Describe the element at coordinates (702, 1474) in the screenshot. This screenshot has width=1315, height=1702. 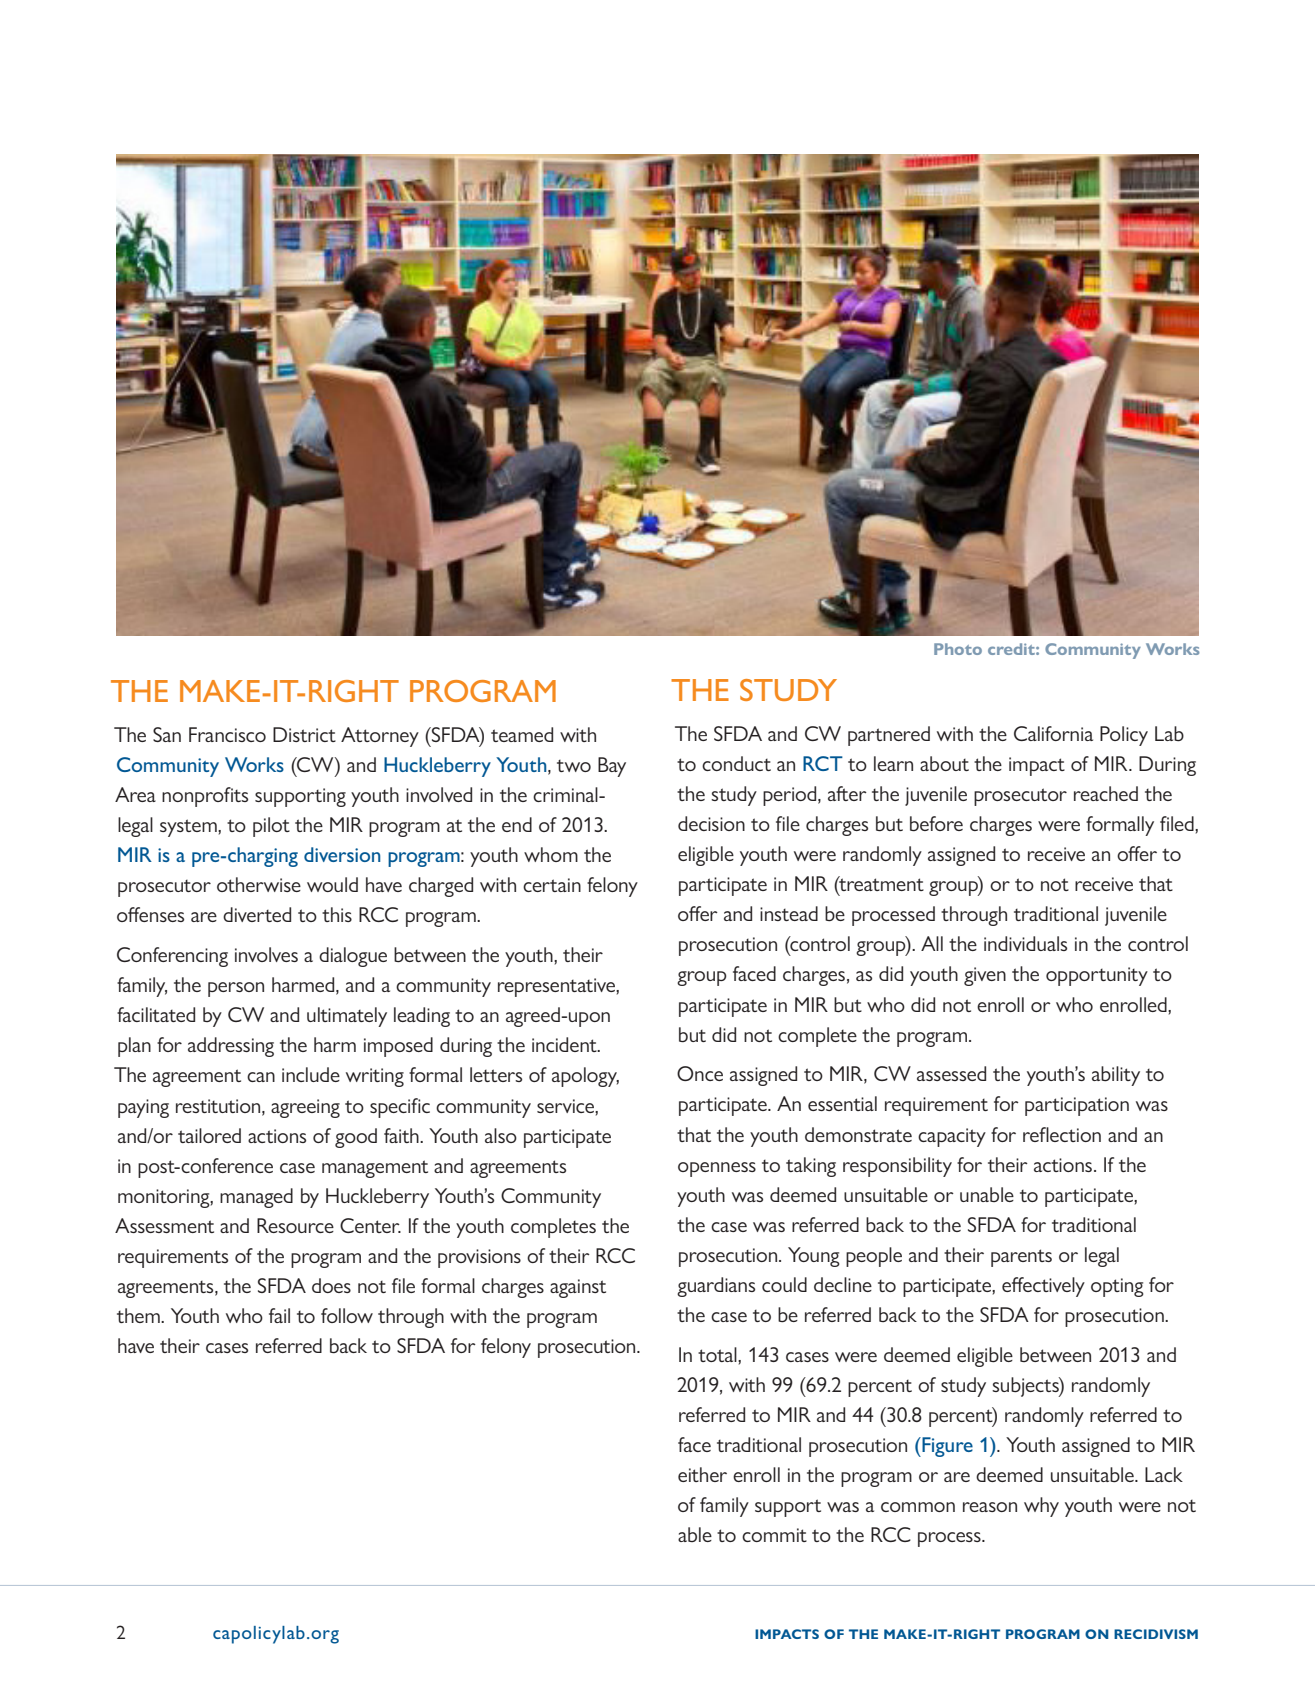
I see `either` at that location.
